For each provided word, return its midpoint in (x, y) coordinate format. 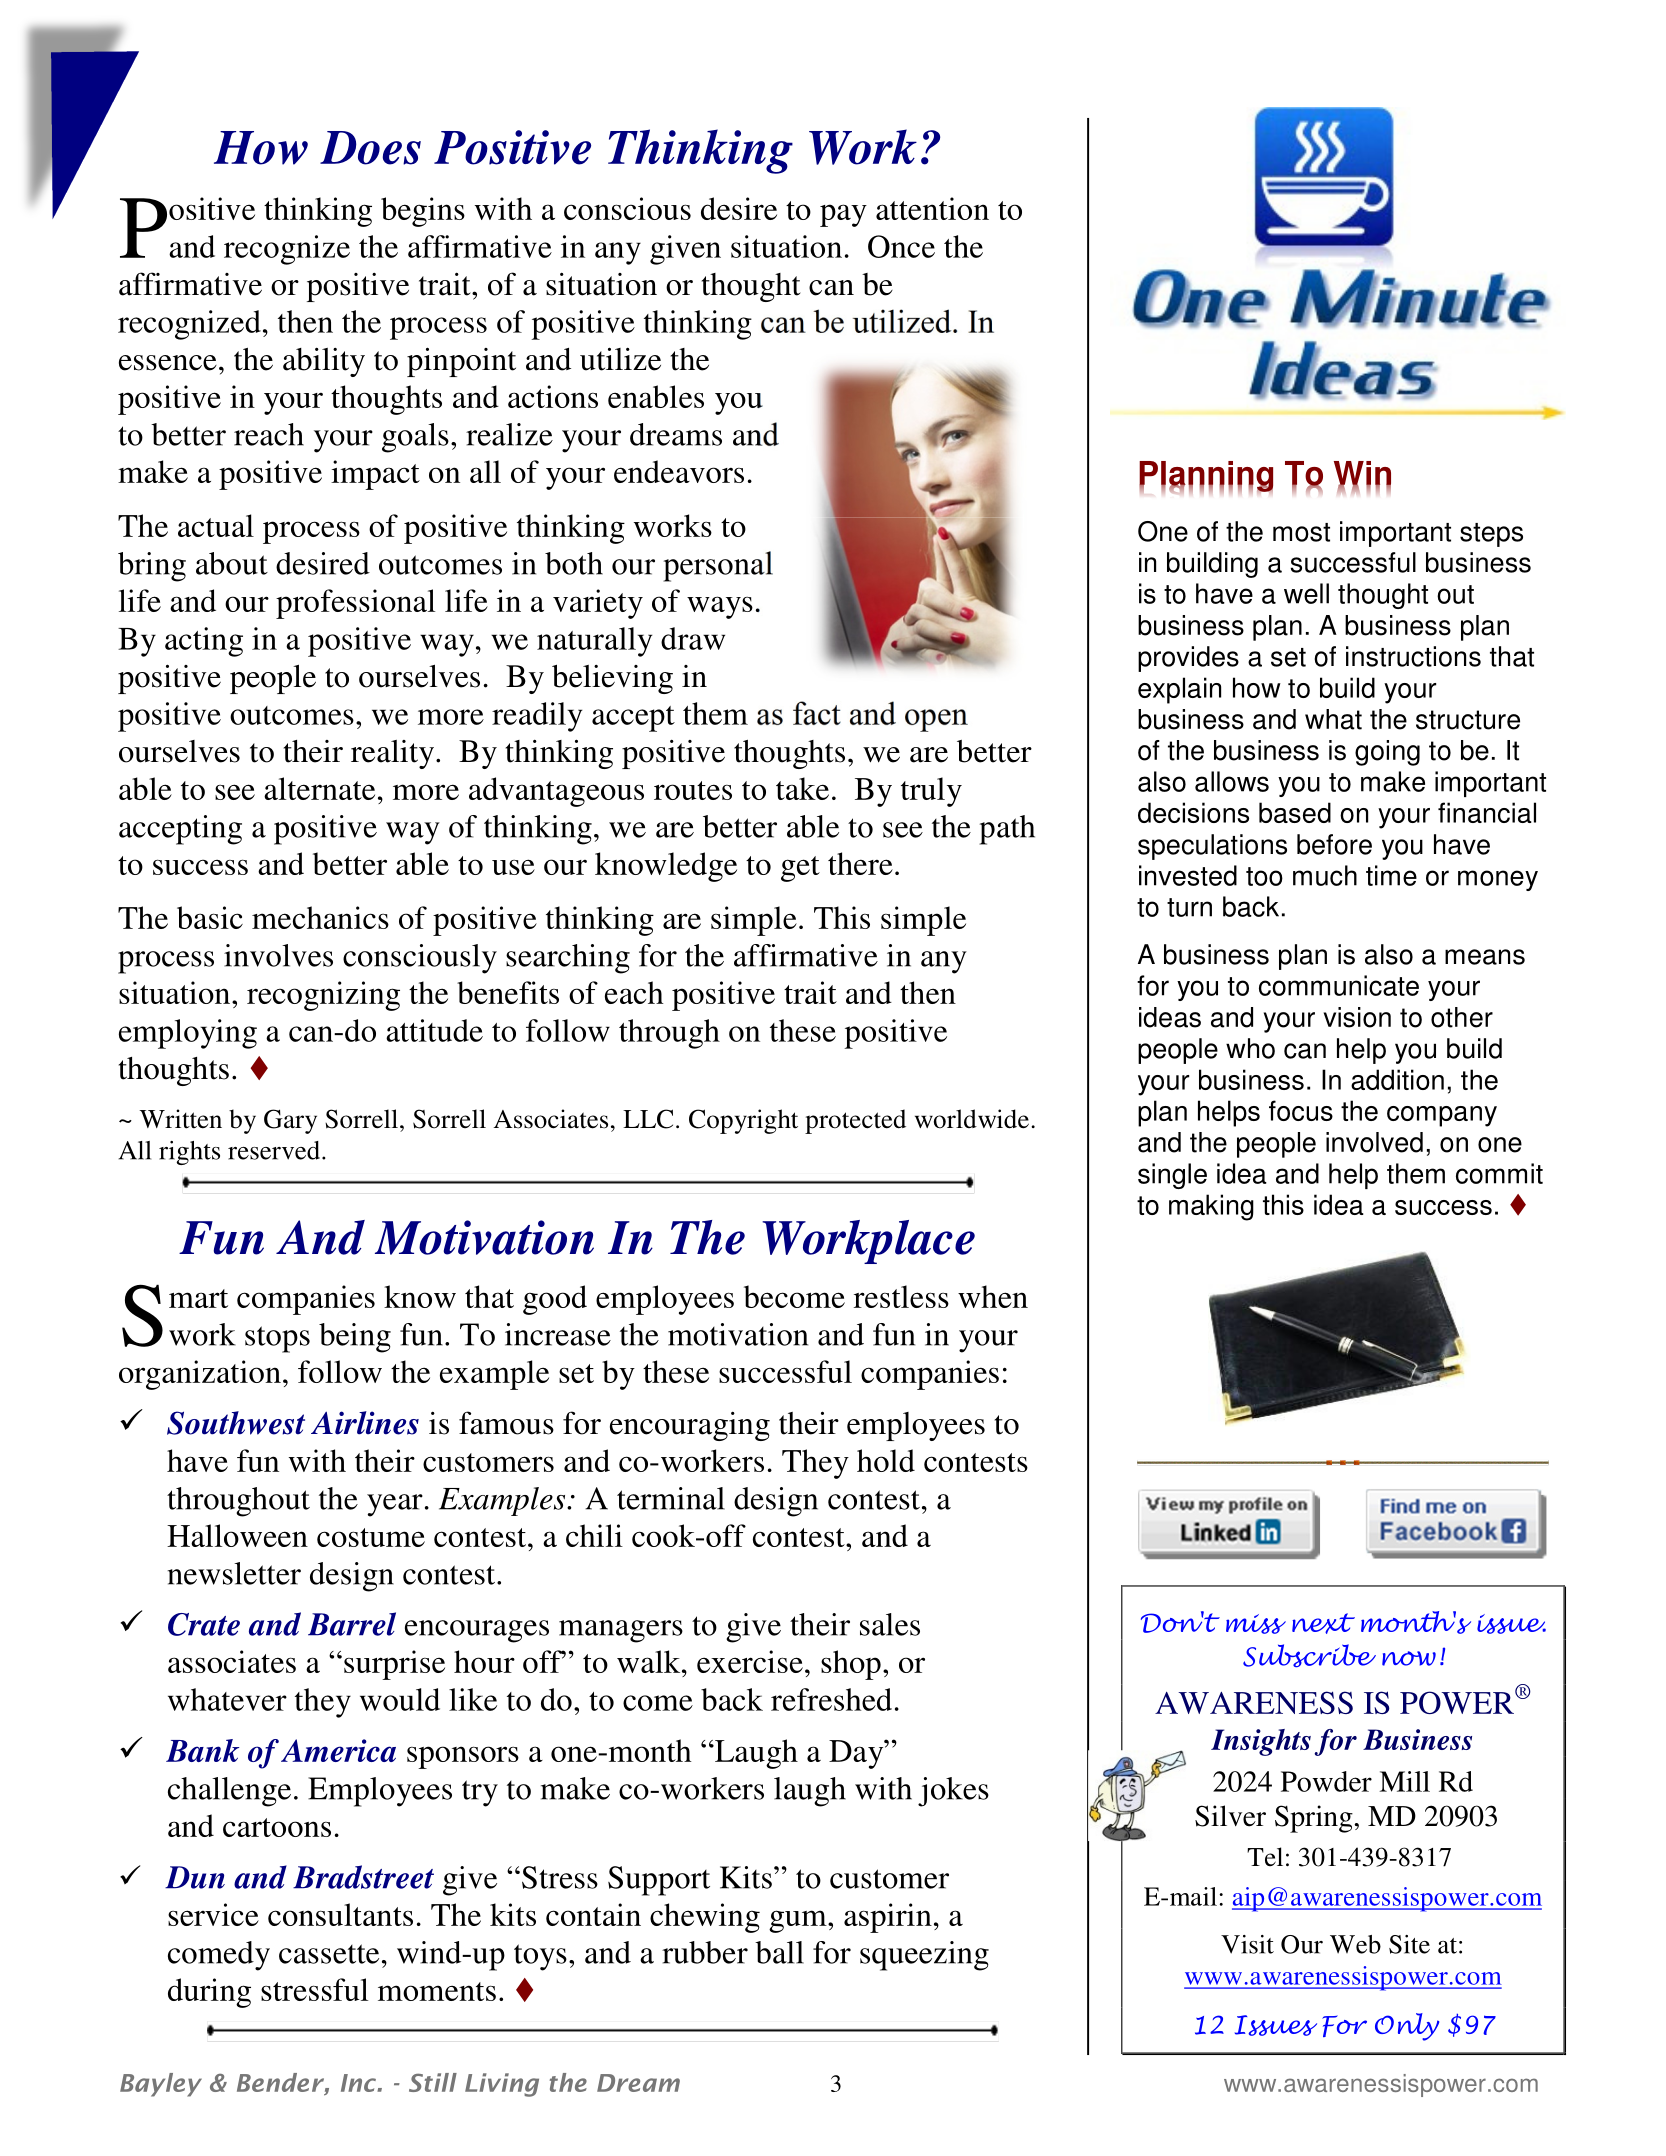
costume (371, 1537)
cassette (329, 1954)
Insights (1261, 1742)
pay (843, 215)
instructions (1413, 656)
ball (779, 1952)
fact (817, 713)
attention (932, 208)
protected (855, 1121)
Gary (290, 1121)
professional (355, 604)
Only (1407, 2027)
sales (890, 1624)
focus (1301, 1110)
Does (370, 148)
